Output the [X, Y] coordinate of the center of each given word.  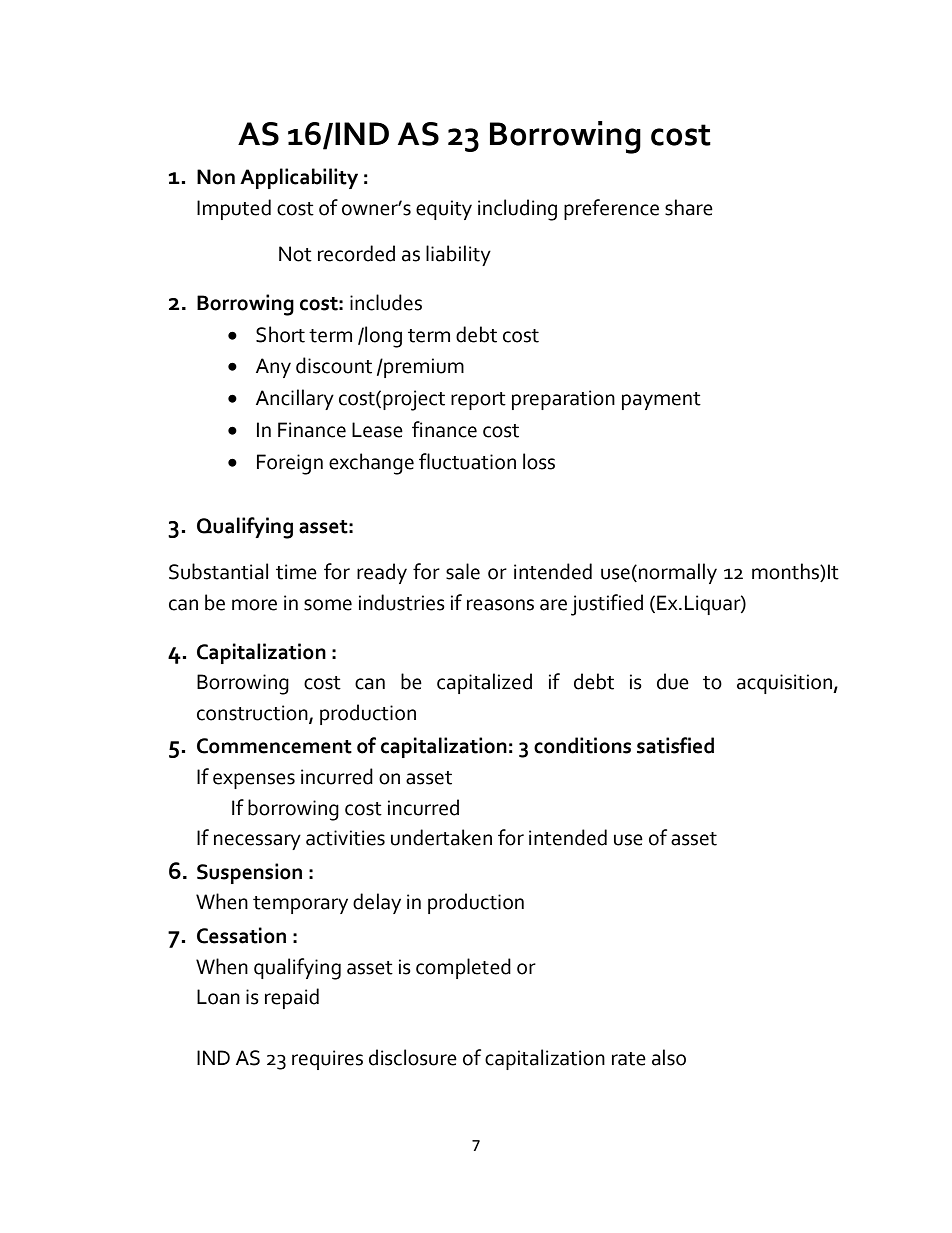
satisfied [675, 745]
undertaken [441, 837]
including [517, 210]
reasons [500, 605]
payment [661, 401]
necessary [257, 842]
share [689, 207]
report [478, 401]
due [673, 681]
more [254, 605]
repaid [292, 998]
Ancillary [295, 399]
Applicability [299, 178]
